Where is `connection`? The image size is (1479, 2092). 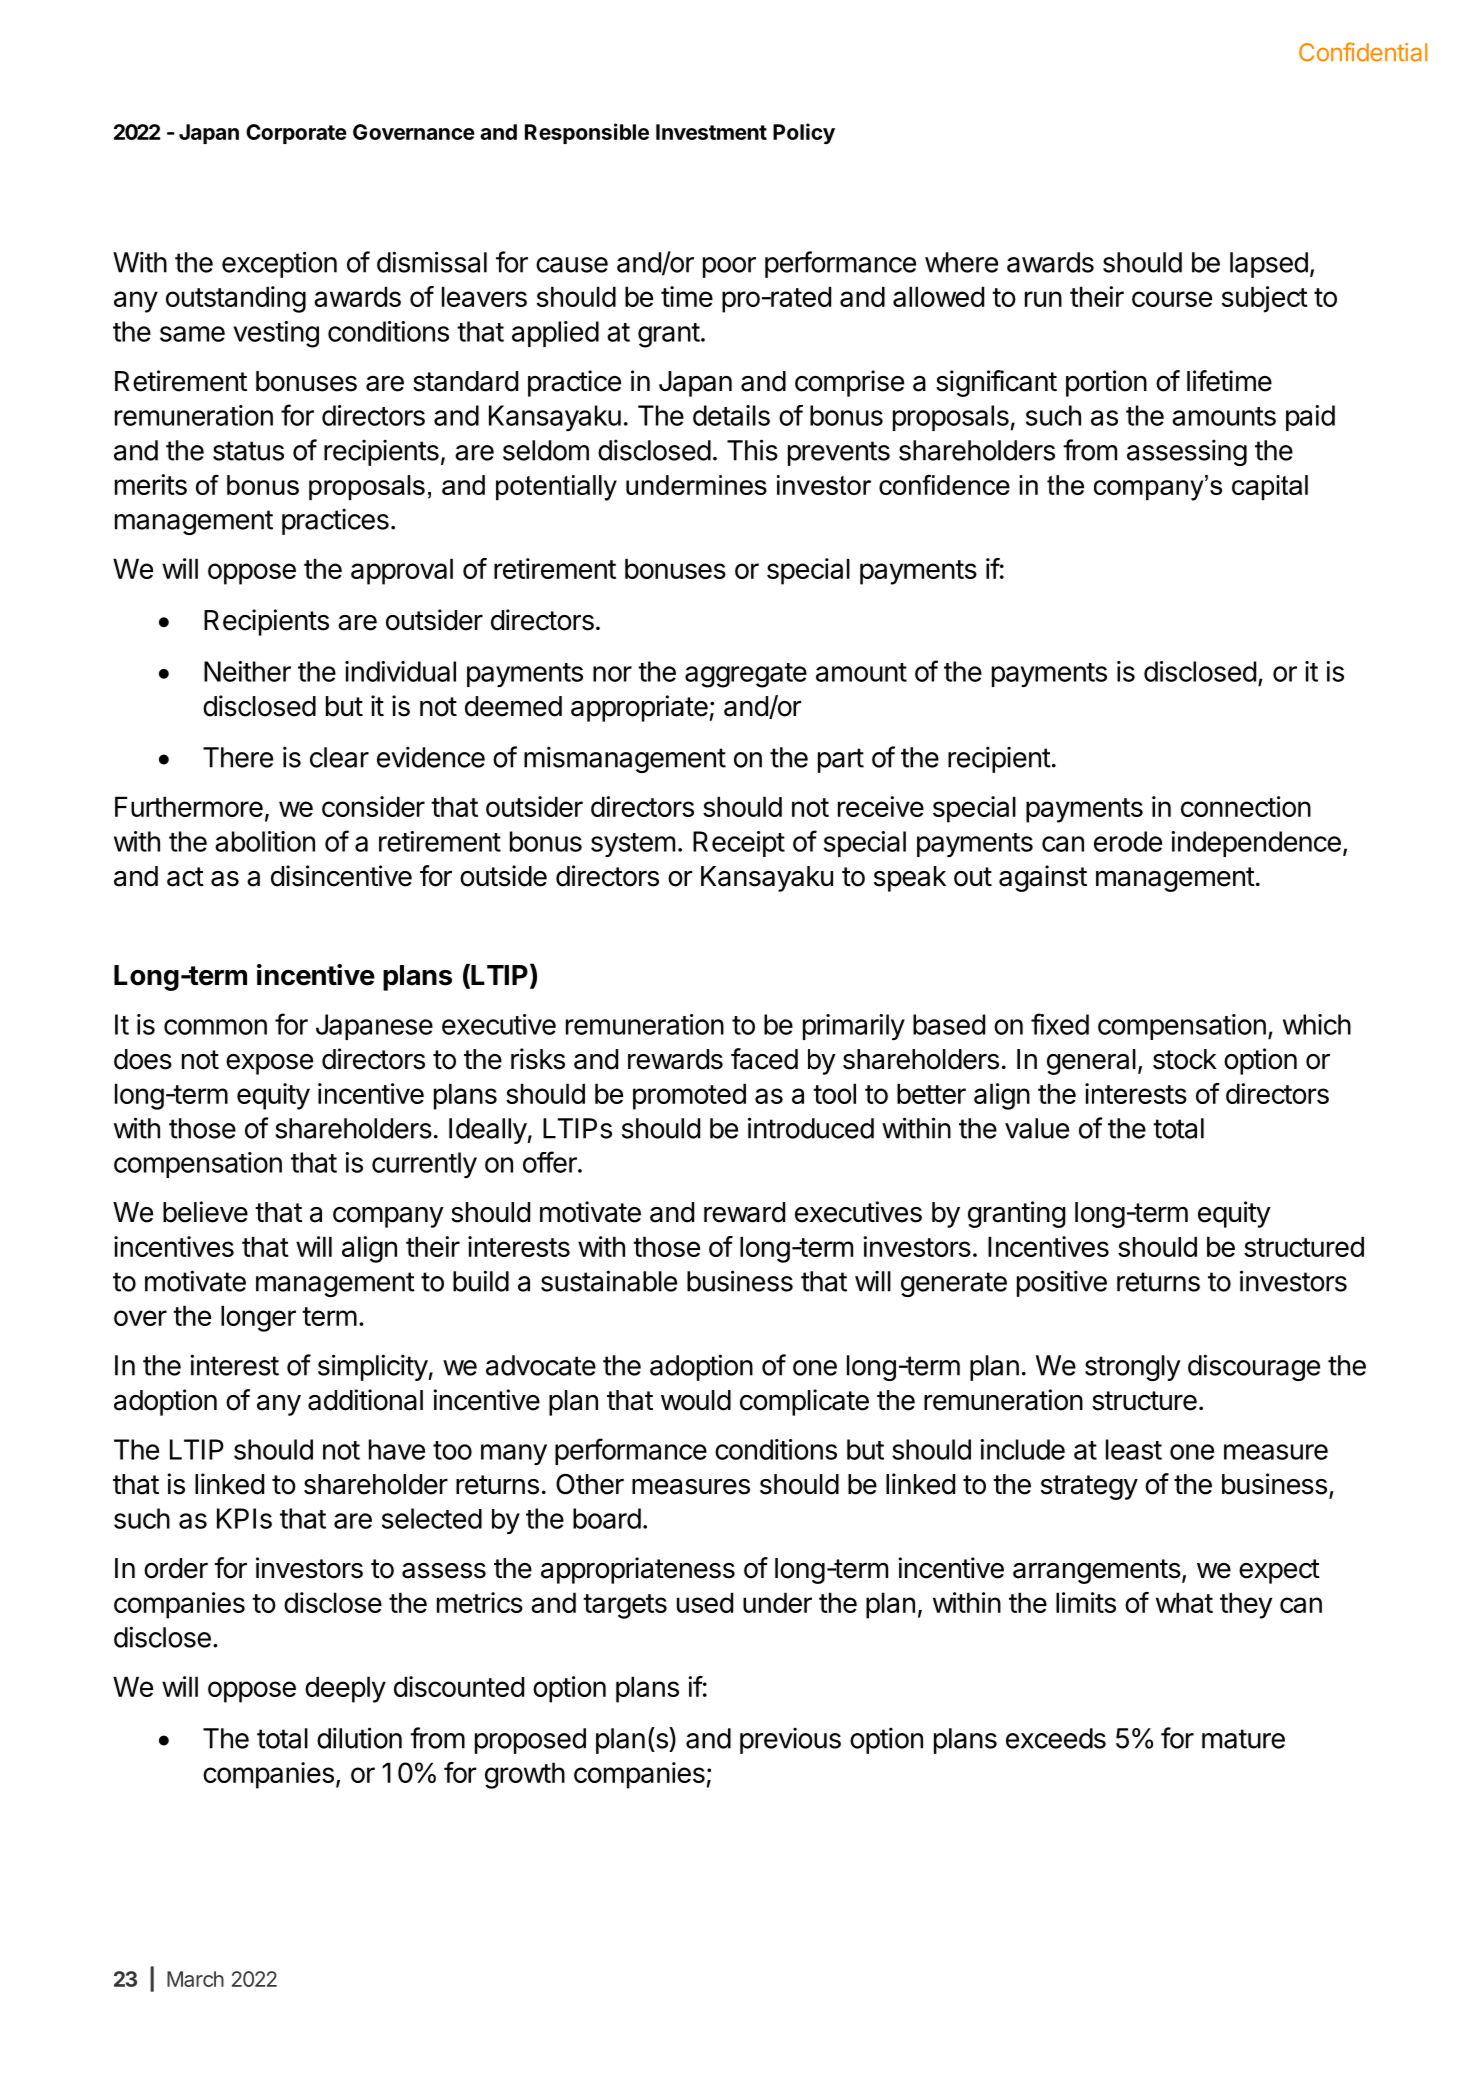
connection is located at coordinates (1246, 806).
